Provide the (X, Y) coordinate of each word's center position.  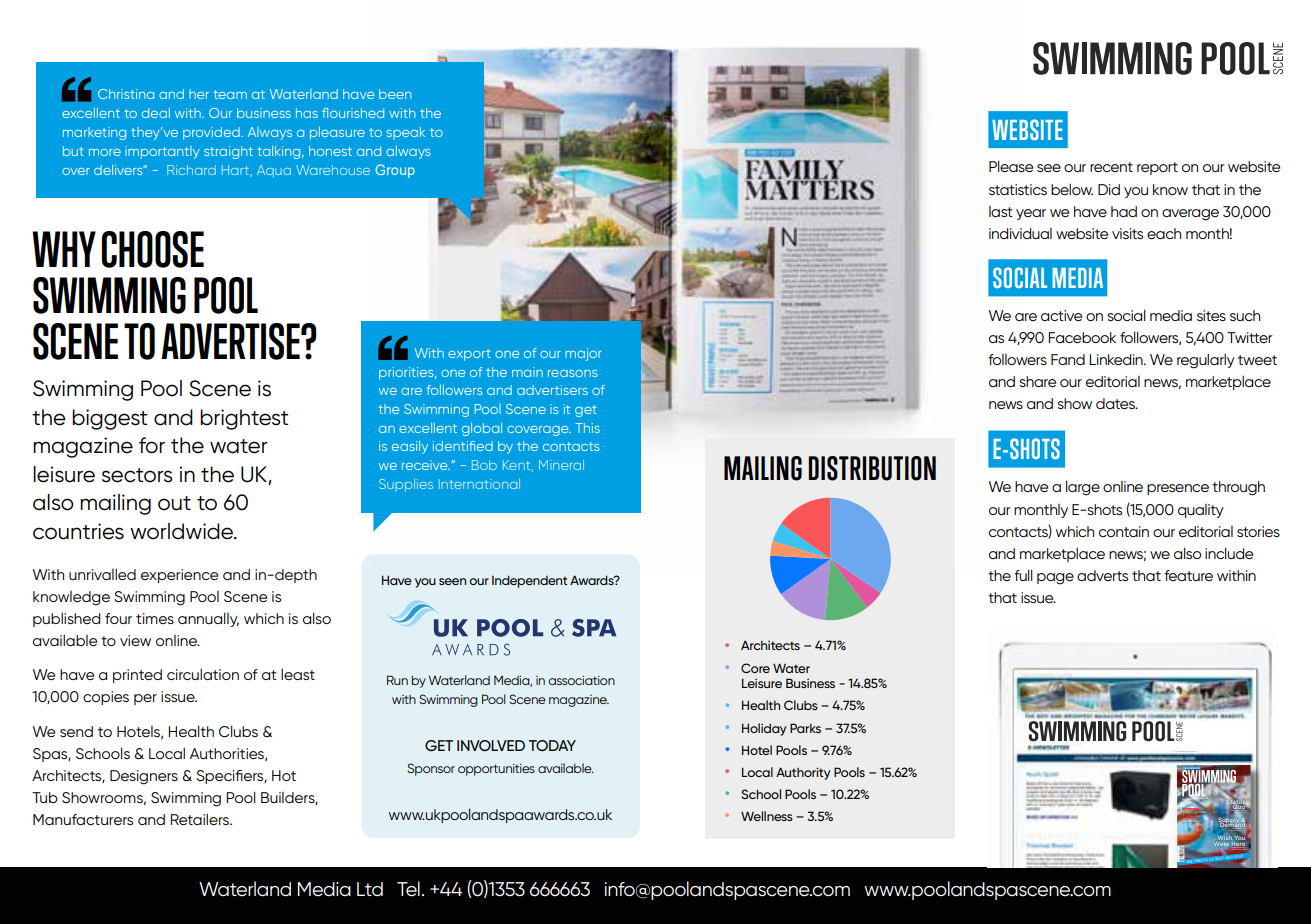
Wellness (767, 816)
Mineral (561, 465)
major (583, 354)
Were (1221, 842)
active (1061, 315)
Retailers (200, 819)
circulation (203, 674)
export (469, 355)
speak (406, 133)
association (581, 680)
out (174, 503)
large (1083, 488)
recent (1111, 167)
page (1055, 579)
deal (156, 112)
